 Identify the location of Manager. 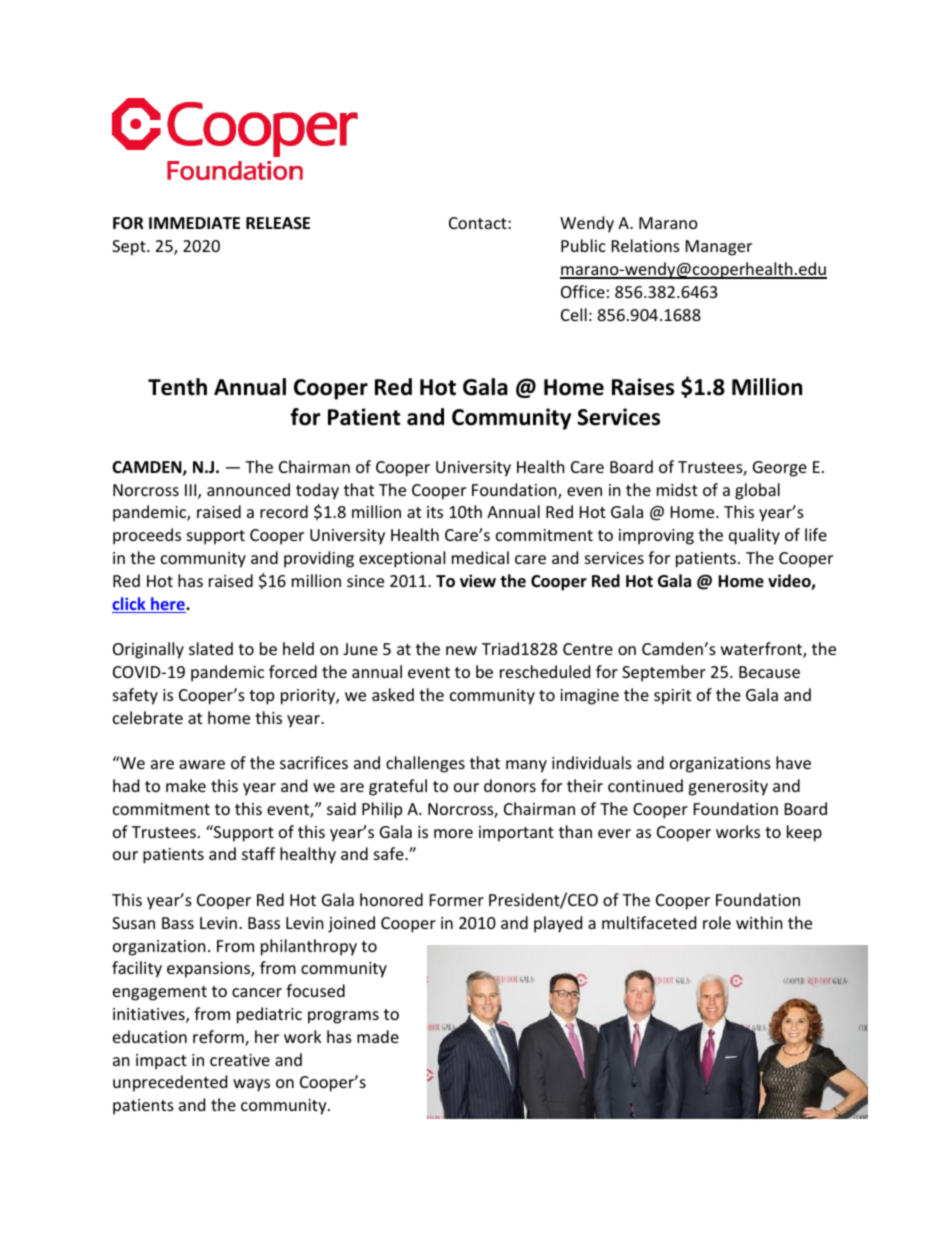
(719, 248).
